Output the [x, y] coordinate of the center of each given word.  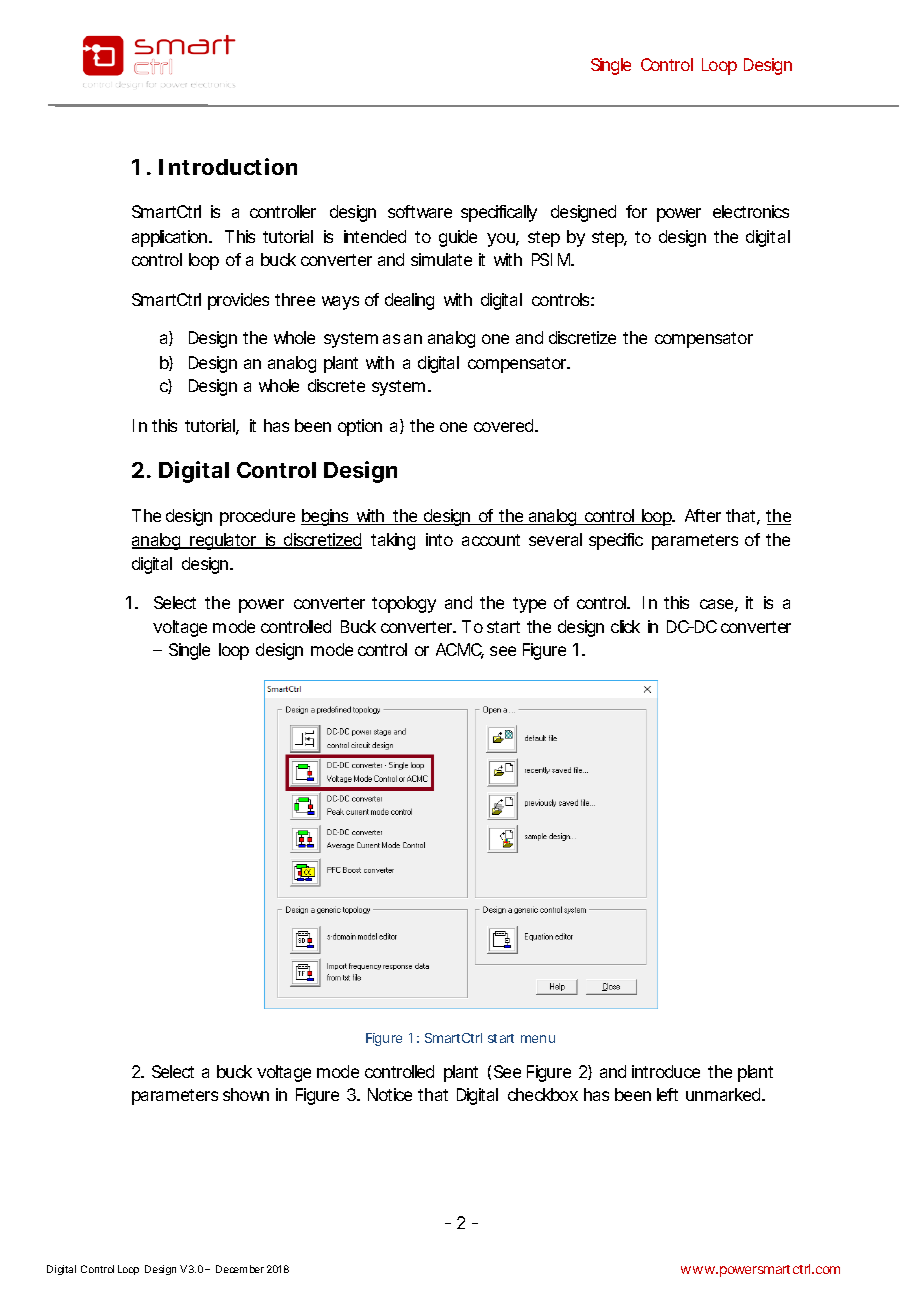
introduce [666, 1071]
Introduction [228, 166]
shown [246, 1094]
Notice [390, 1094]
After [703, 515]
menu [538, 1039]
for [636, 211]
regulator [224, 541]
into [439, 539]
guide [458, 238]
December [240, 1269]
